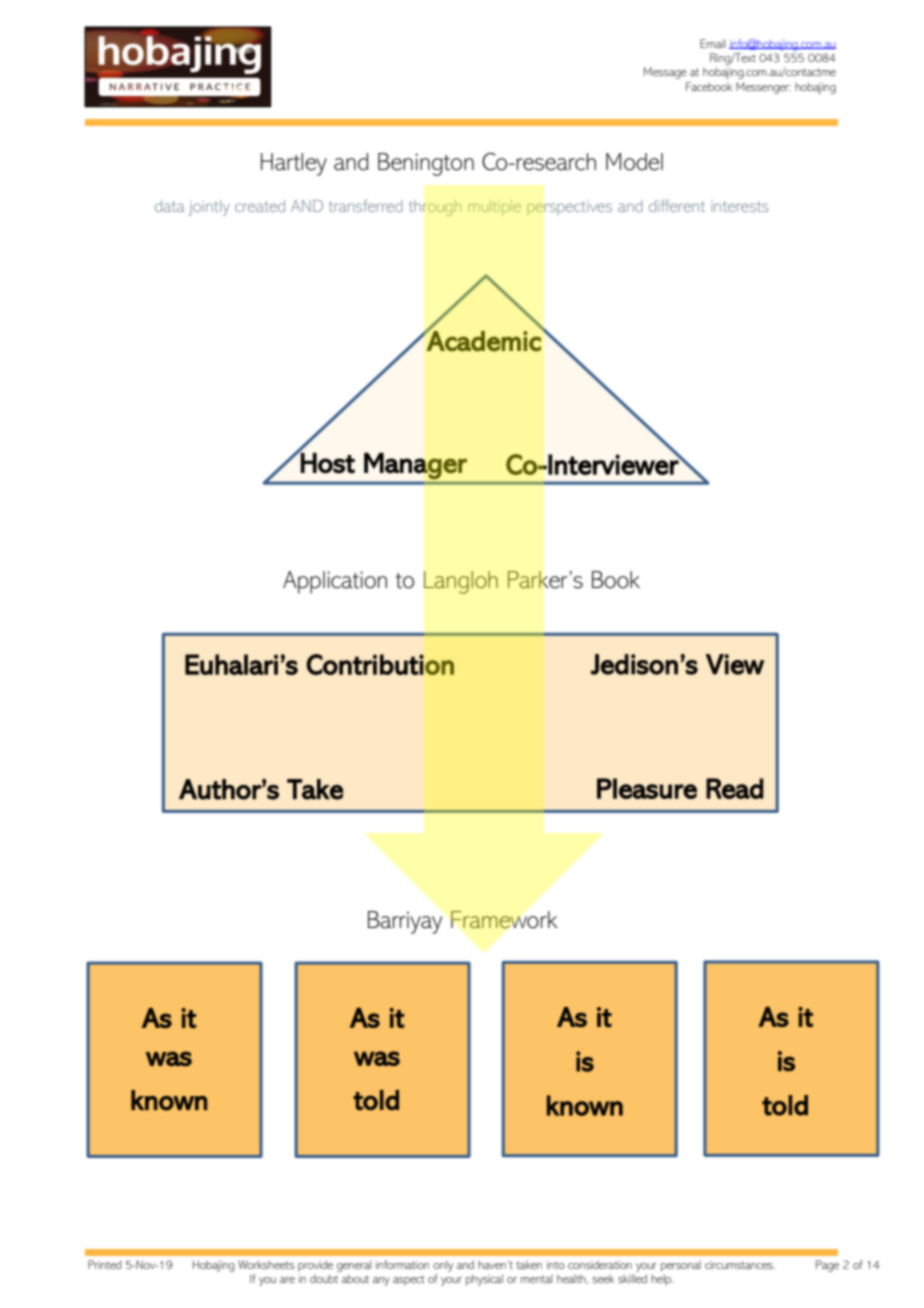 This screenshot has height=1308, width=924. What do you see at coordinates (763, 88) in the screenshot?
I see `Messenger` at bounding box center [763, 88].
